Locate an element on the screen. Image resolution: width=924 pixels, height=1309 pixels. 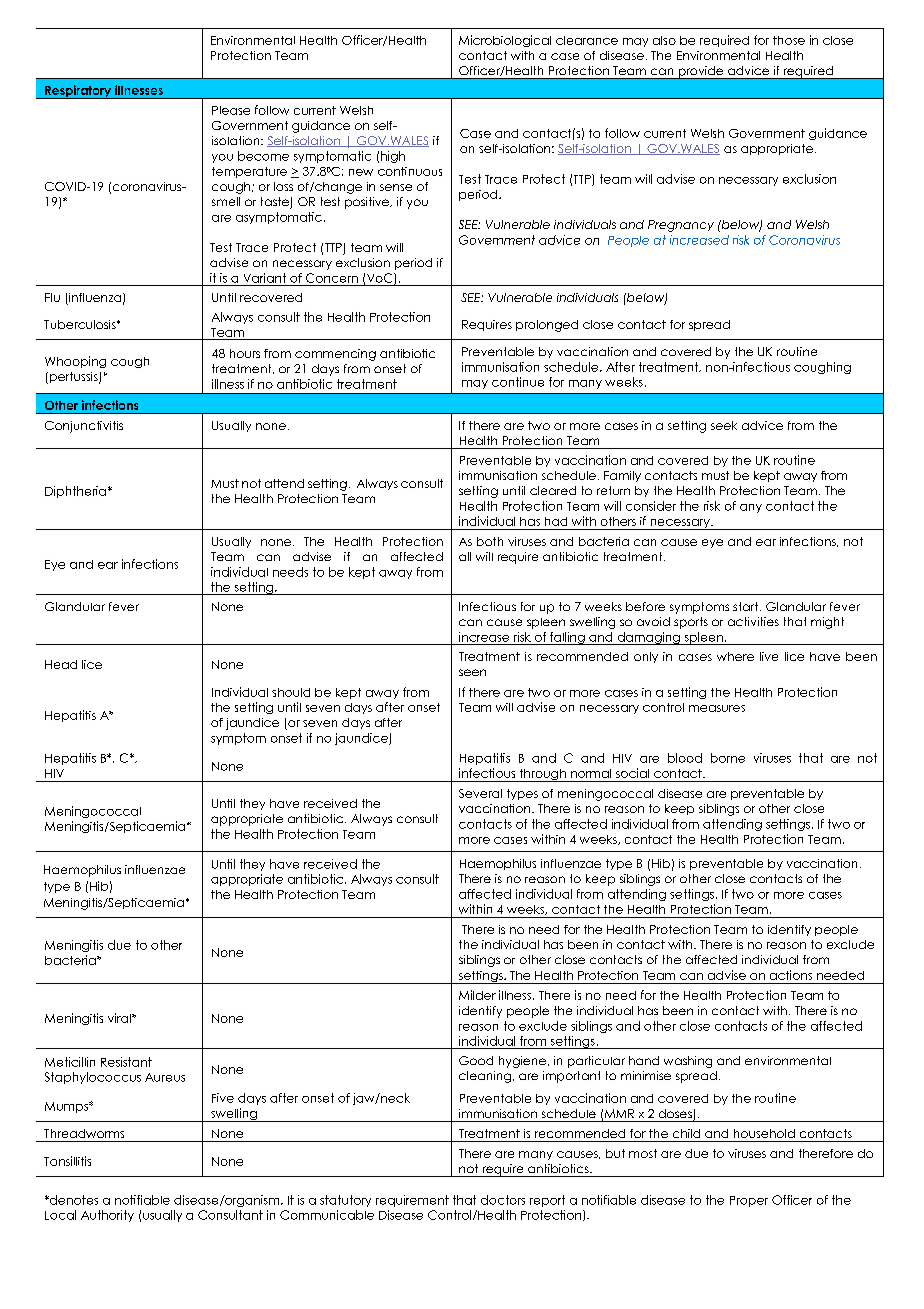
those is located at coordinates (789, 40).
